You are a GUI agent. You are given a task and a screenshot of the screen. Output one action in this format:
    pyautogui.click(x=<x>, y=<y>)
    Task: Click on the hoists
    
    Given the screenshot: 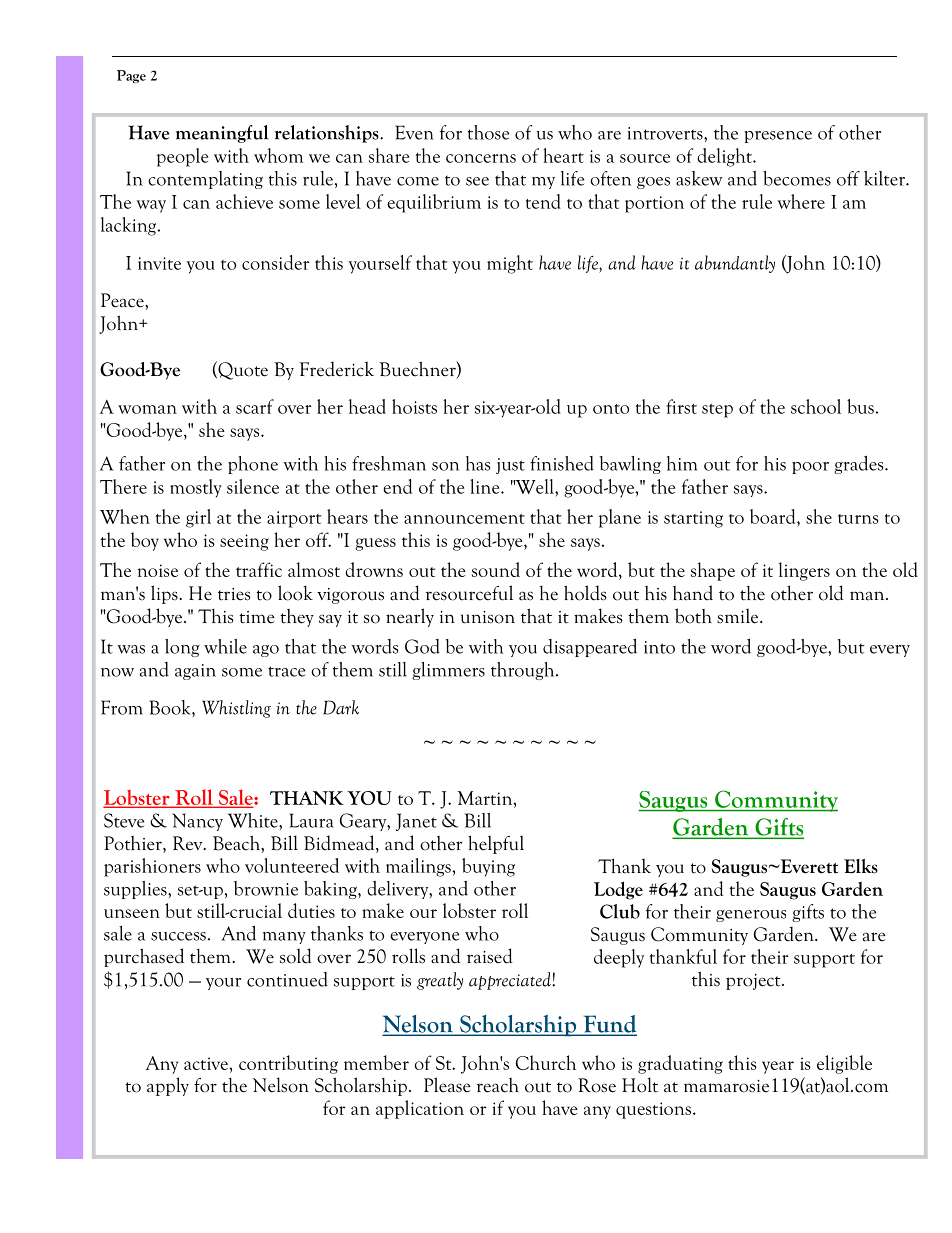 What is the action you would take?
    pyautogui.click(x=414, y=406)
